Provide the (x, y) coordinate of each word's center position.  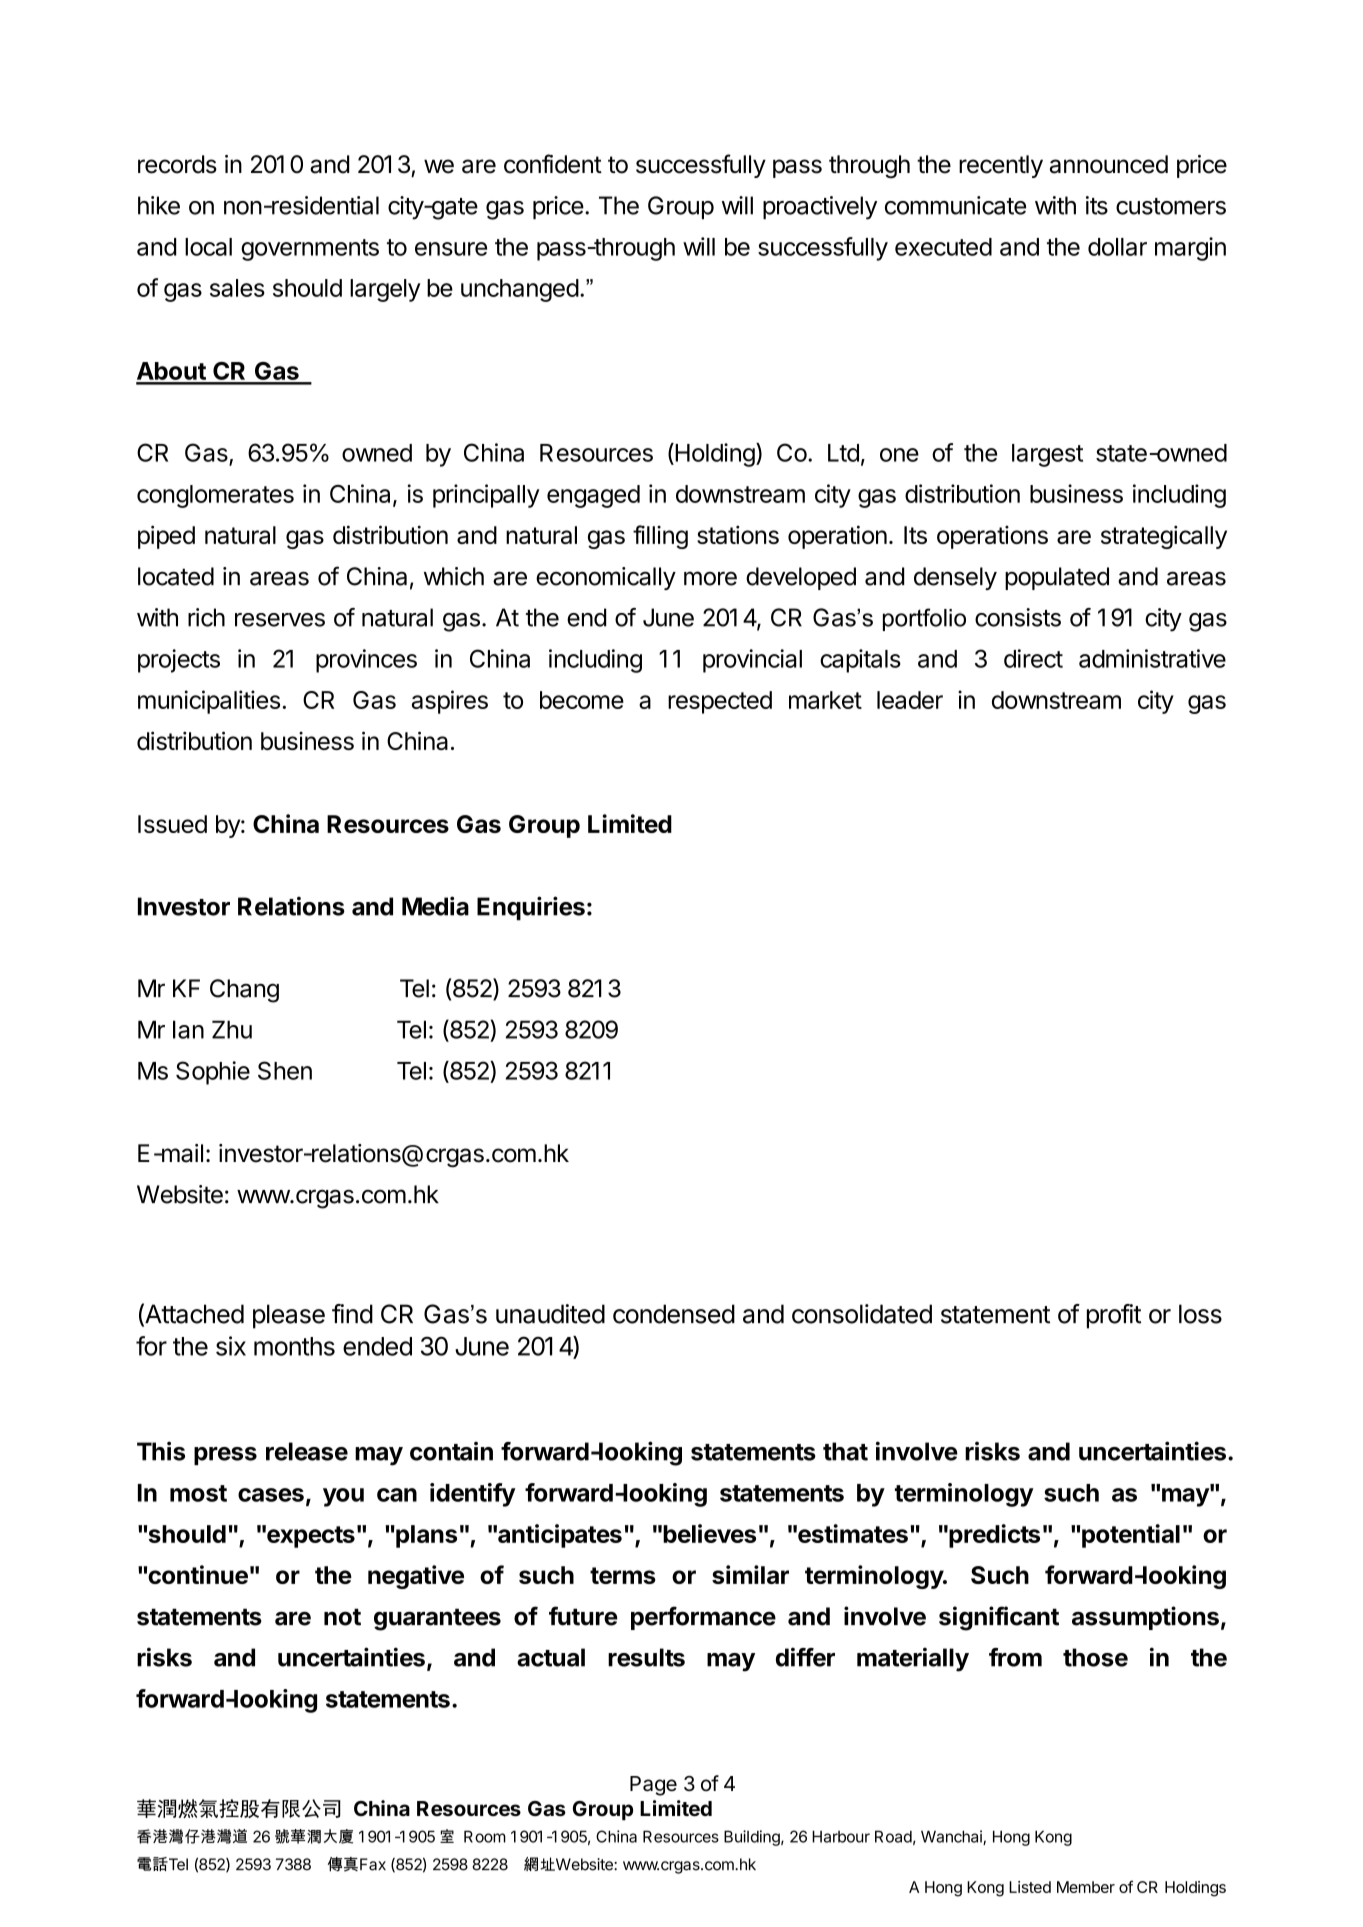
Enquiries (531, 908)
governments (310, 250)
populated (1057, 578)
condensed (674, 1314)
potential (1131, 1536)
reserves (280, 620)
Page (653, 1786)
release (307, 1451)
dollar (1117, 247)
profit (1114, 1316)
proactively (820, 208)
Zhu (232, 1029)
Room (485, 1836)
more (710, 578)
